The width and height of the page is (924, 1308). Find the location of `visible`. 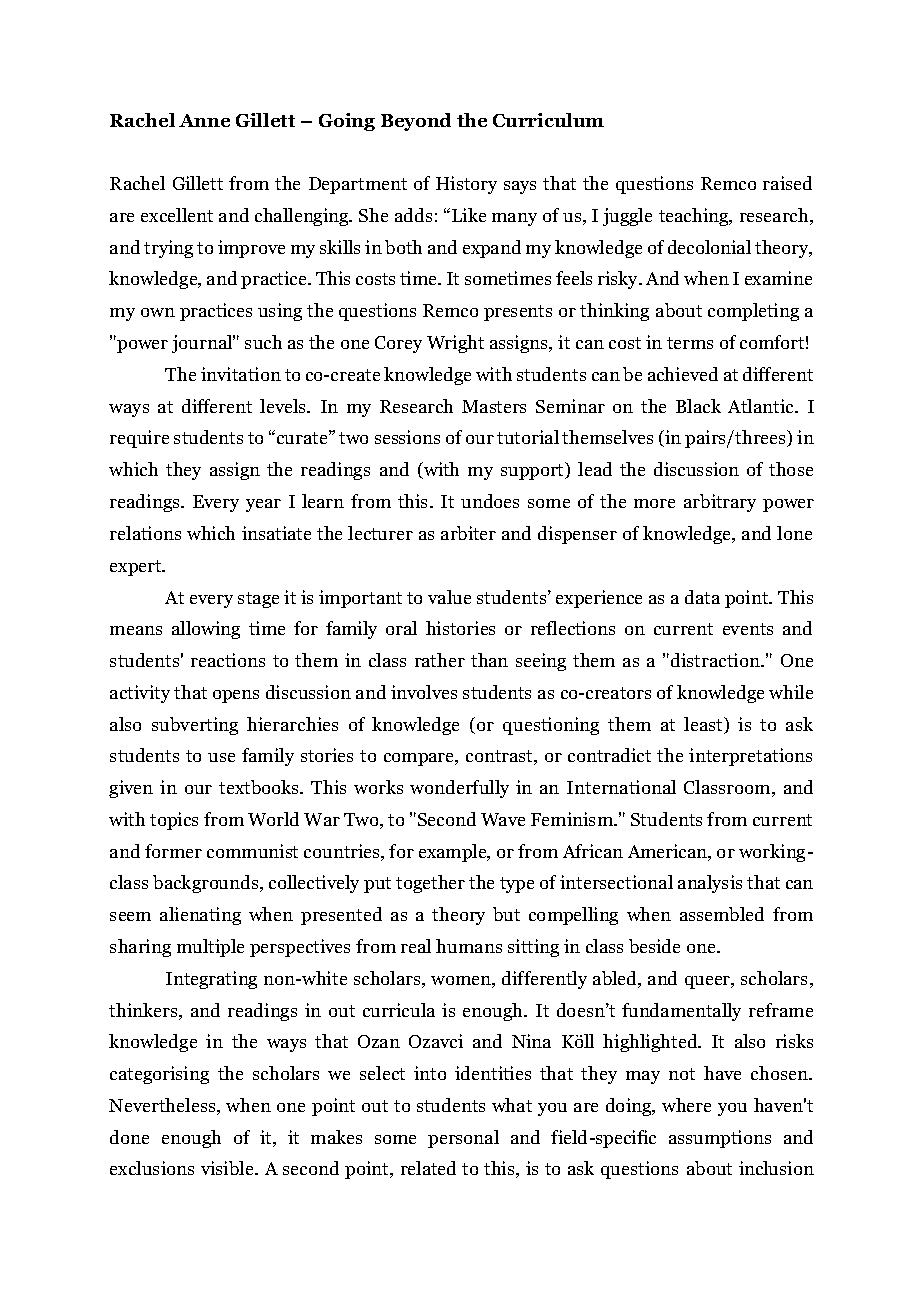

visible is located at coordinates (228, 1168).
